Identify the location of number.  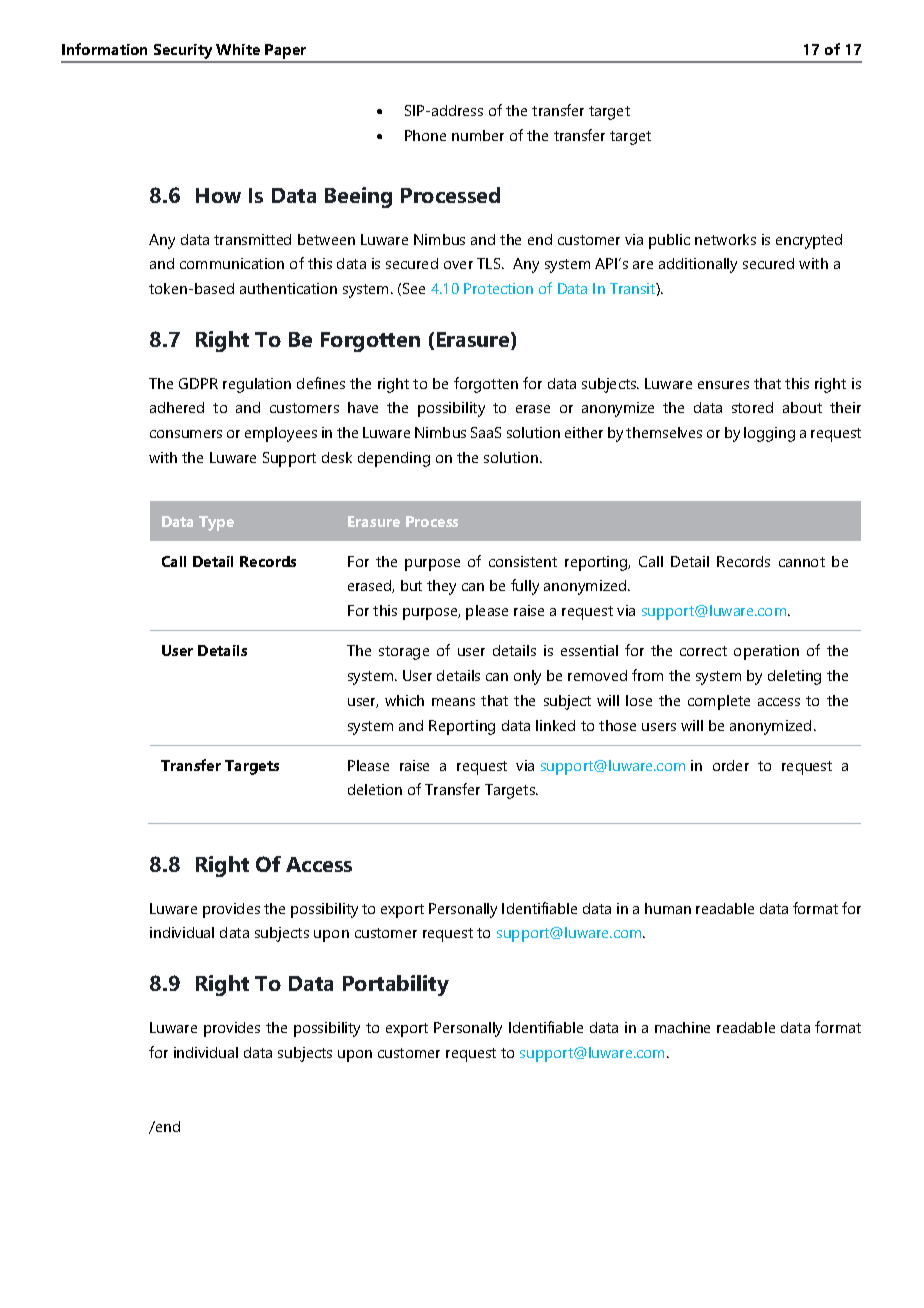
(478, 135).
